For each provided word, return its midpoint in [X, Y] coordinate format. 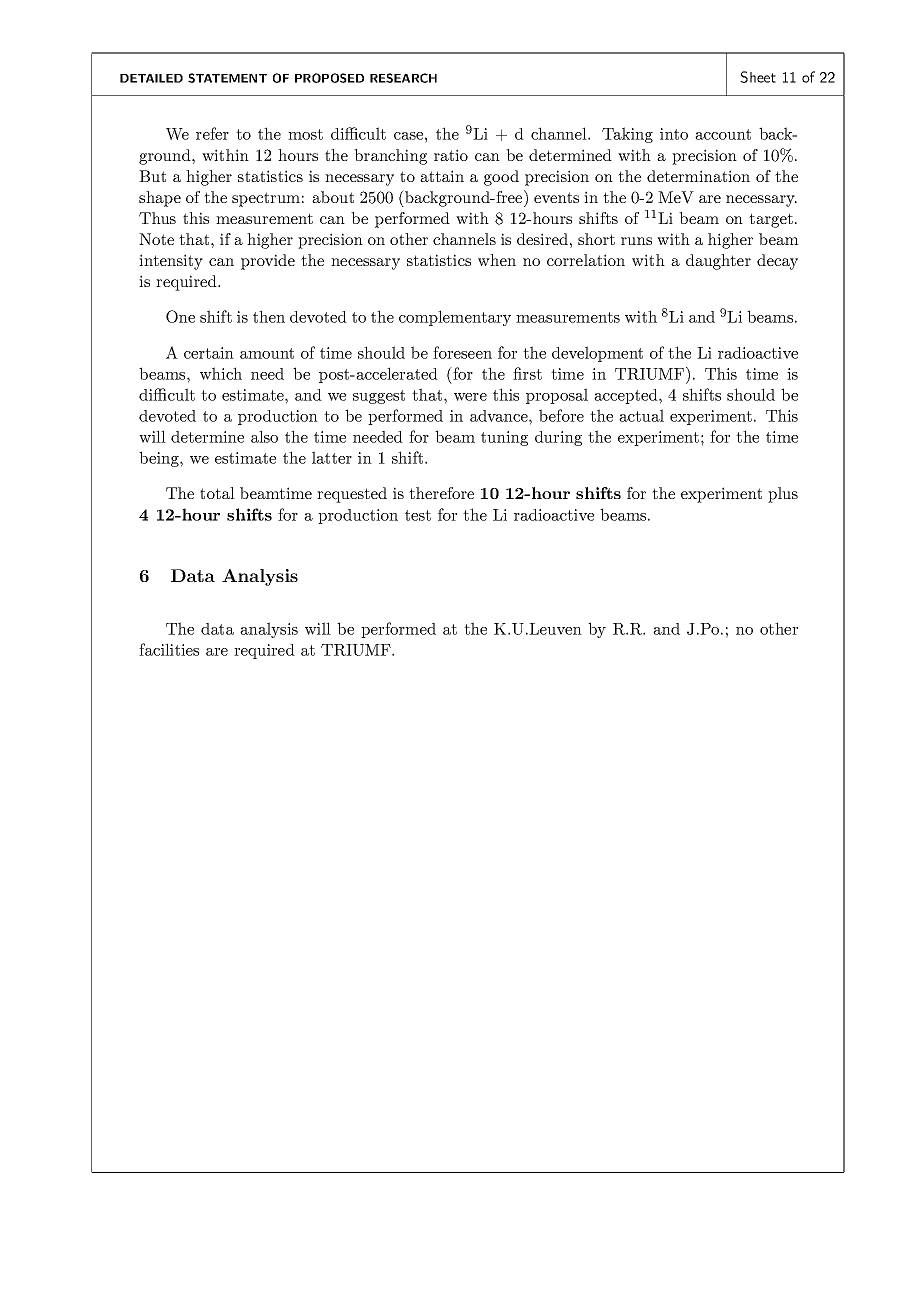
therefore [441, 493]
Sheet [758, 77]
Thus [157, 218]
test [418, 515]
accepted [627, 396]
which [221, 373]
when [497, 260]
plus [783, 495]
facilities [169, 649]
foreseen [462, 352]
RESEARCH [403, 78]
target [771, 220]
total [217, 493]
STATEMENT [227, 78]
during [558, 438]
